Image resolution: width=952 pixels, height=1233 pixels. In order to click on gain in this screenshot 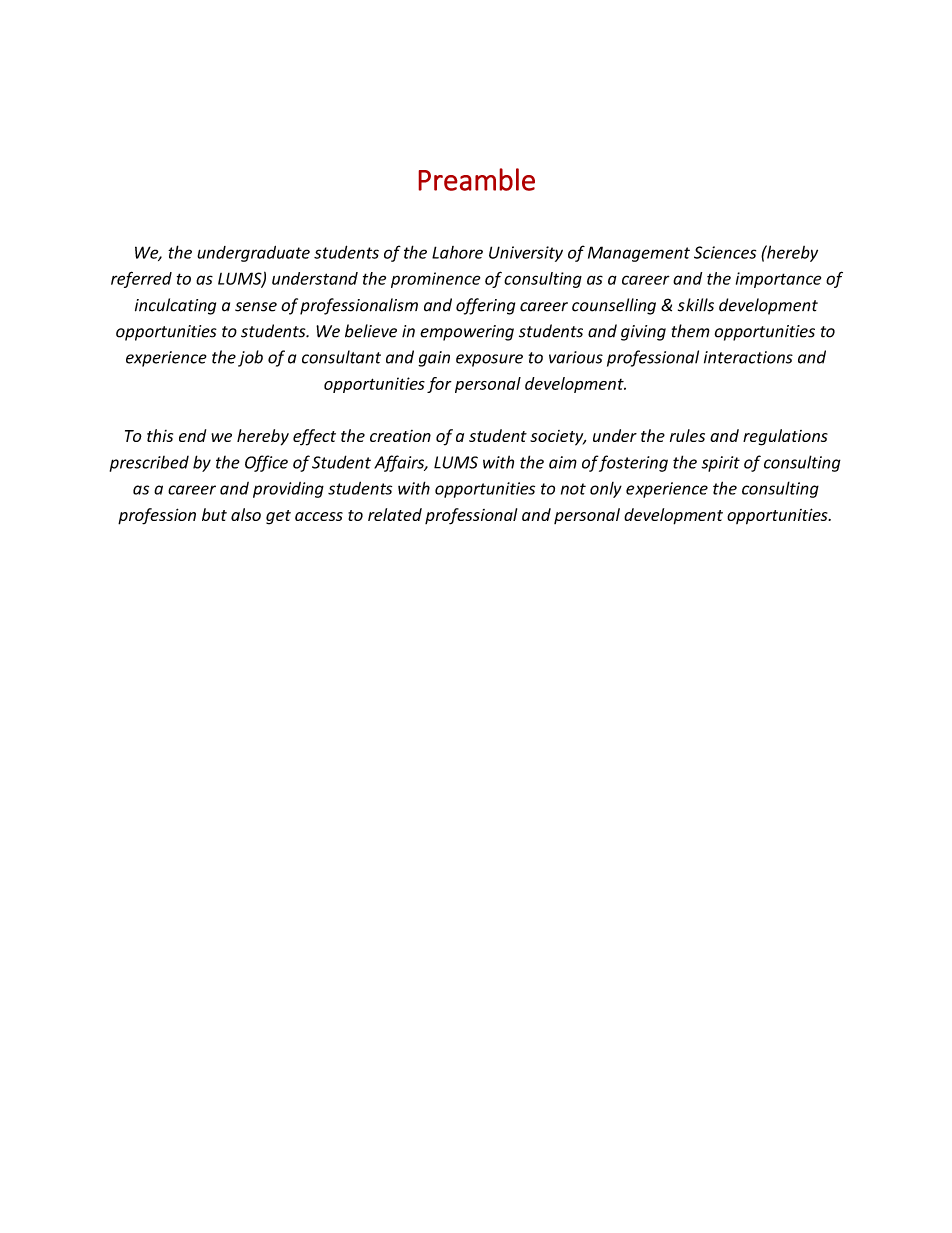, I will do `click(434, 359)`.
